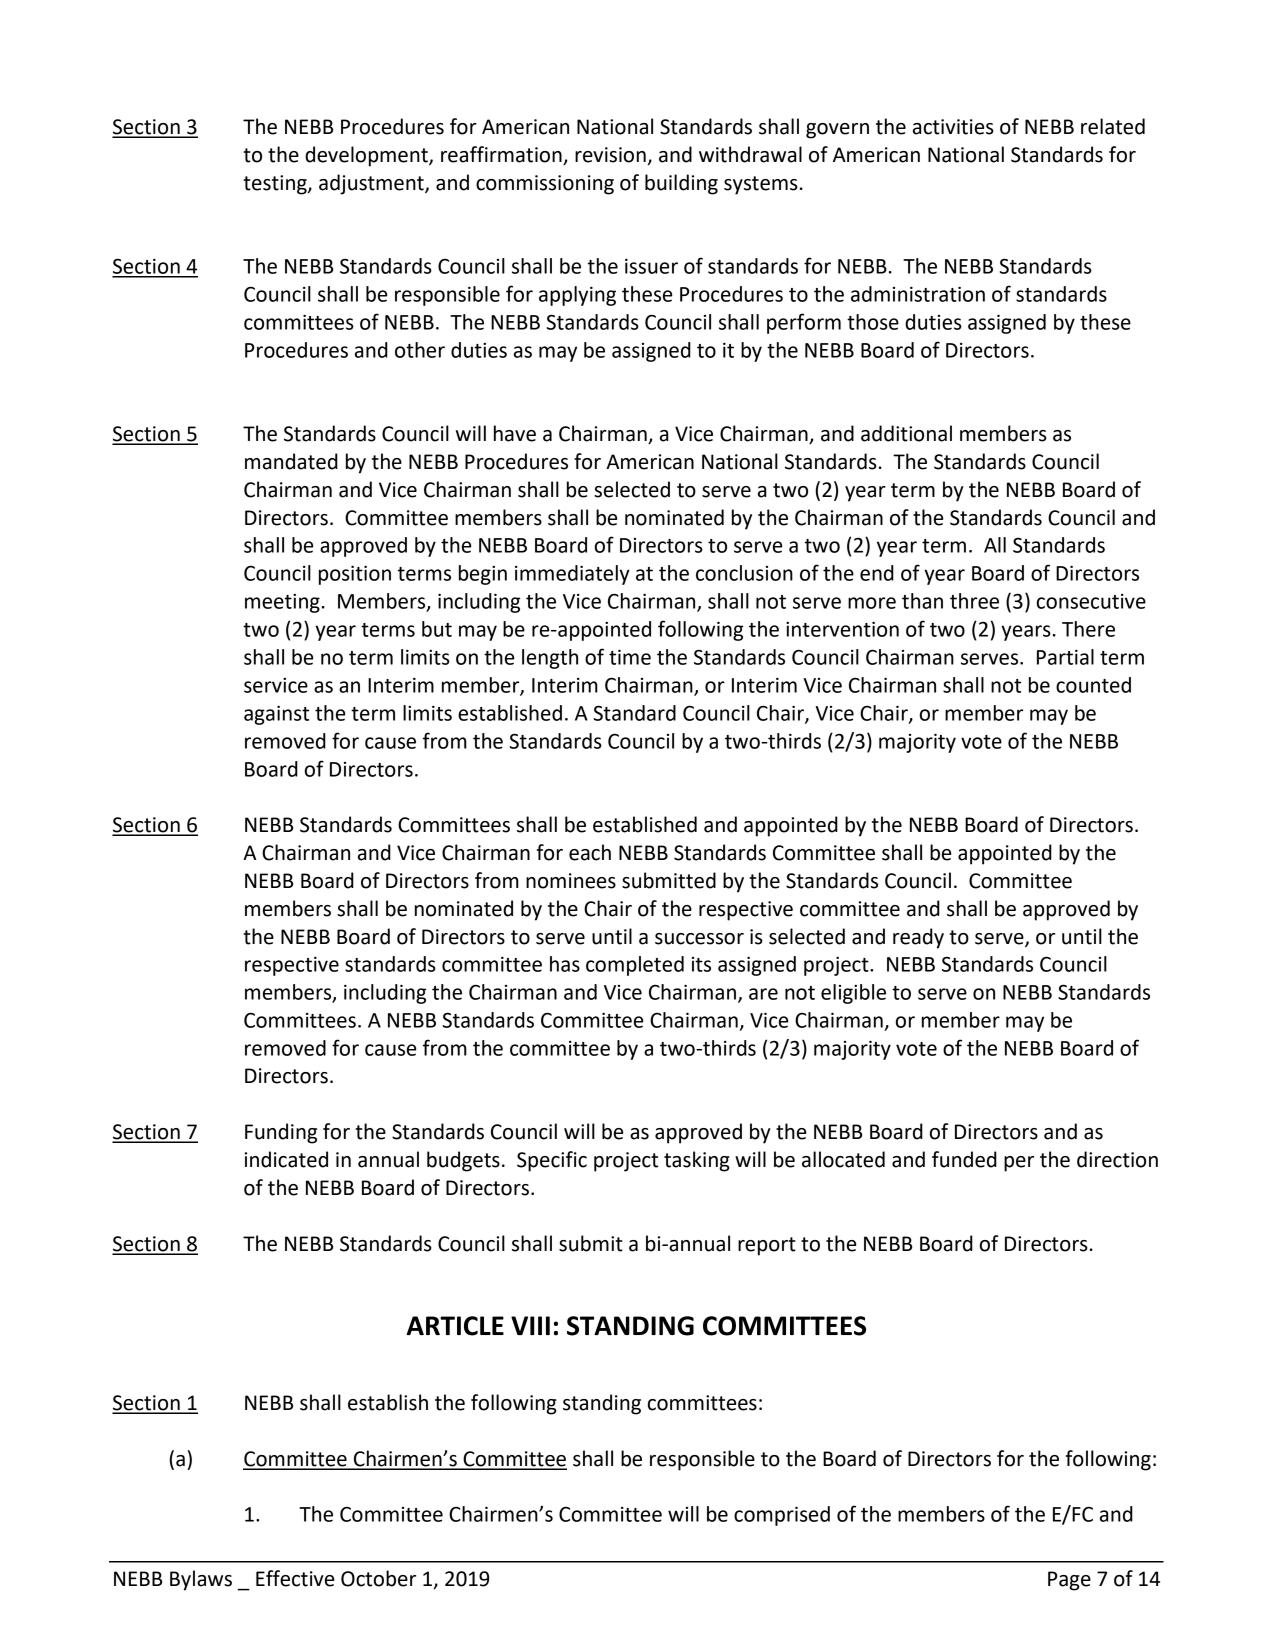 This image has height=1647, width=1273. I want to click on development, so click(367, 156).
